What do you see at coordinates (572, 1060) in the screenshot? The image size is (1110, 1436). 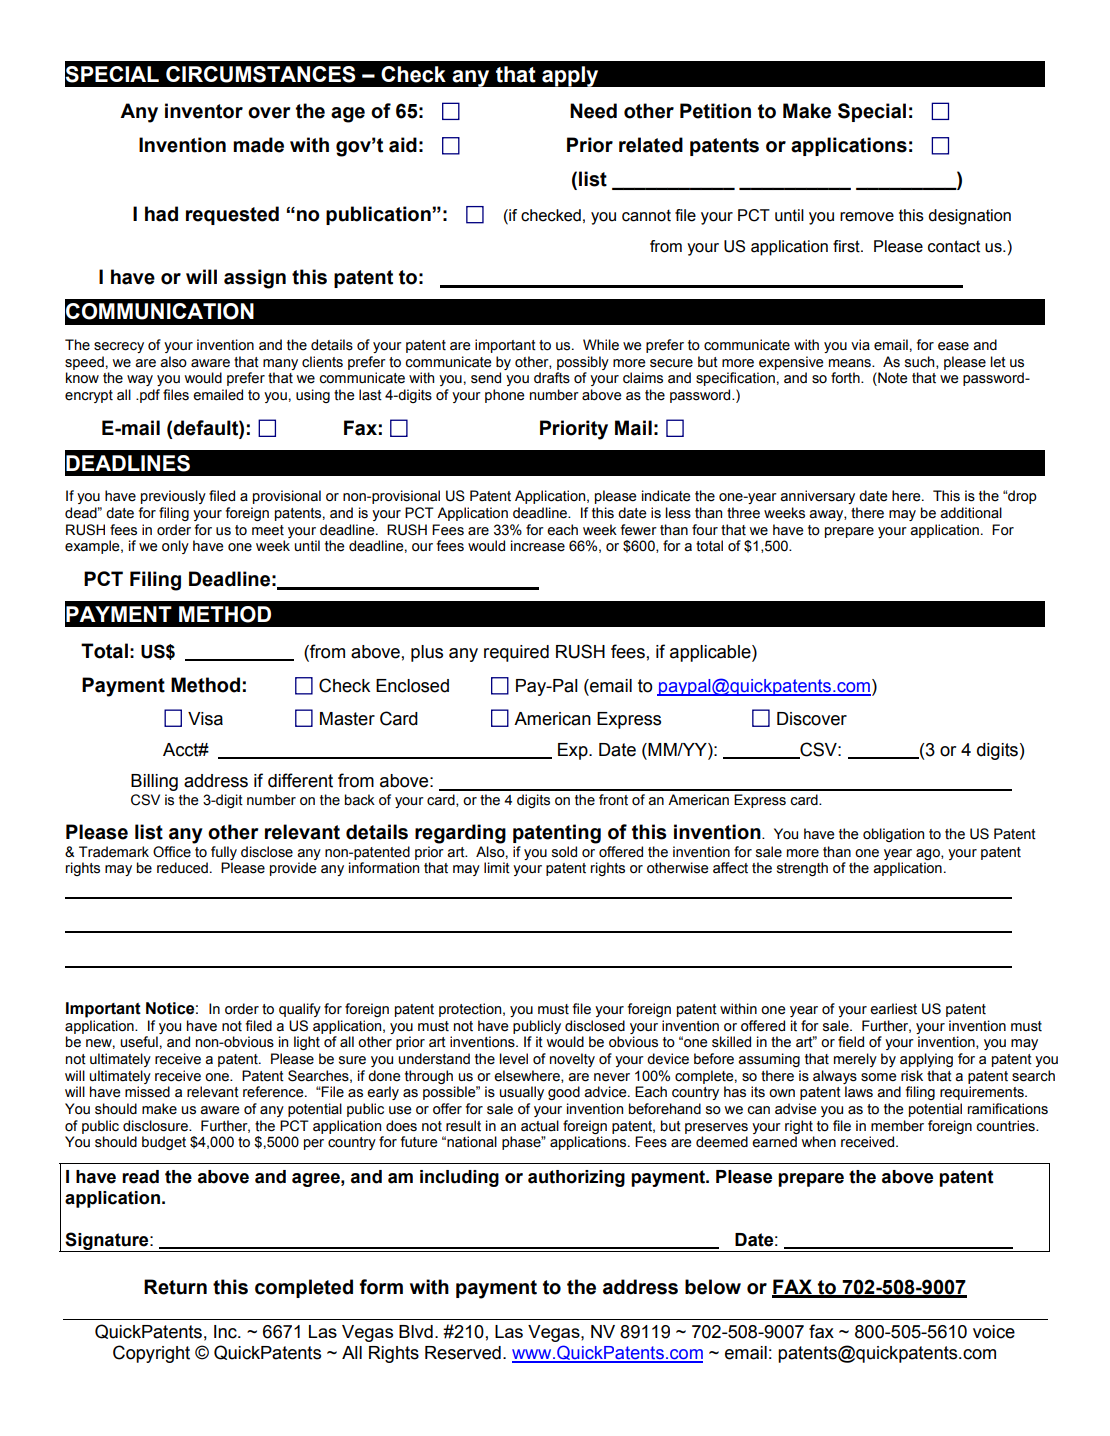 I see `novelty` at bounding box center [572, 1060].
